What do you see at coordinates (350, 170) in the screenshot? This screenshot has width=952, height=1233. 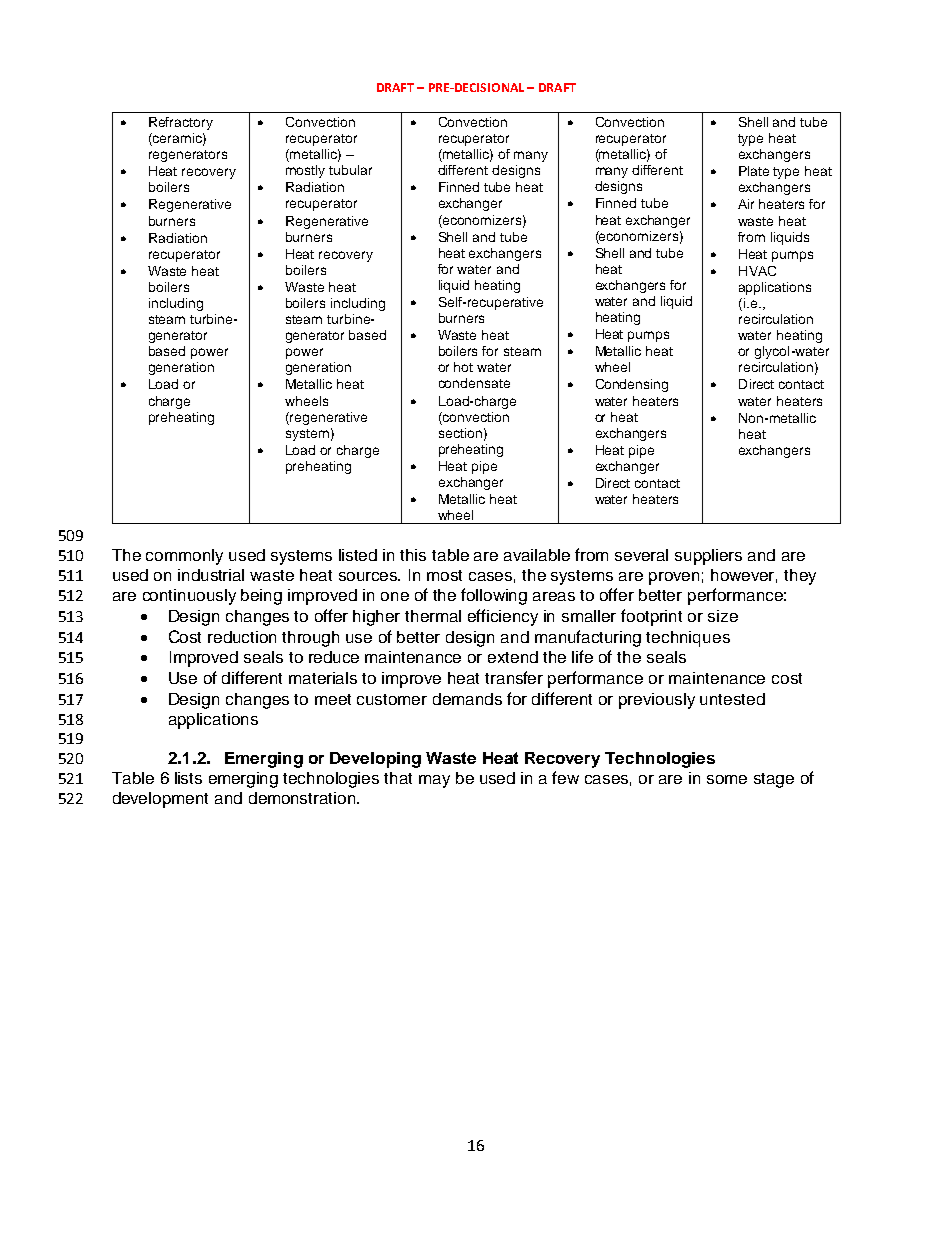 I see `tubular` at bounding box center [350, 170].
